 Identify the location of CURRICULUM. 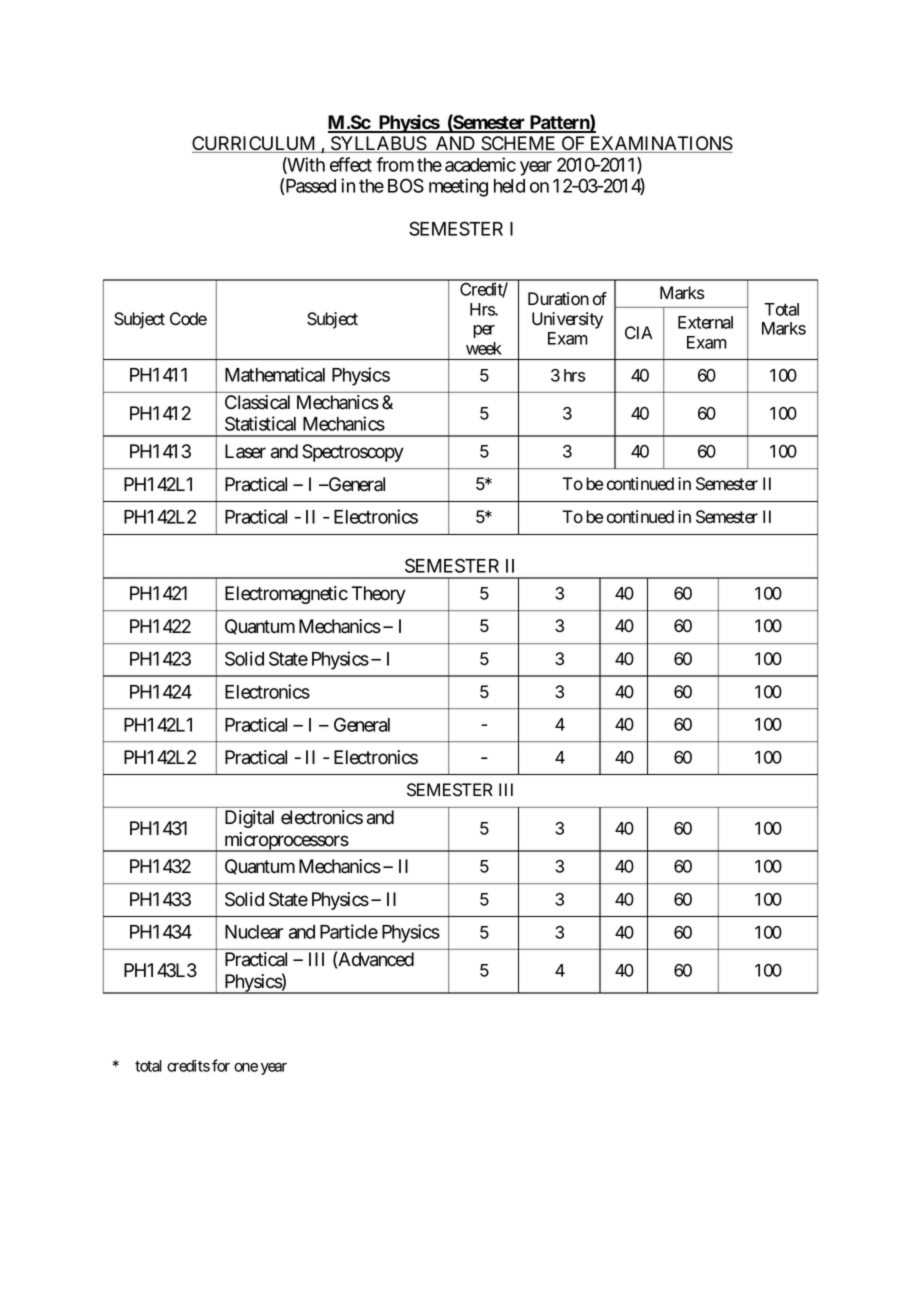
(255, 144).
